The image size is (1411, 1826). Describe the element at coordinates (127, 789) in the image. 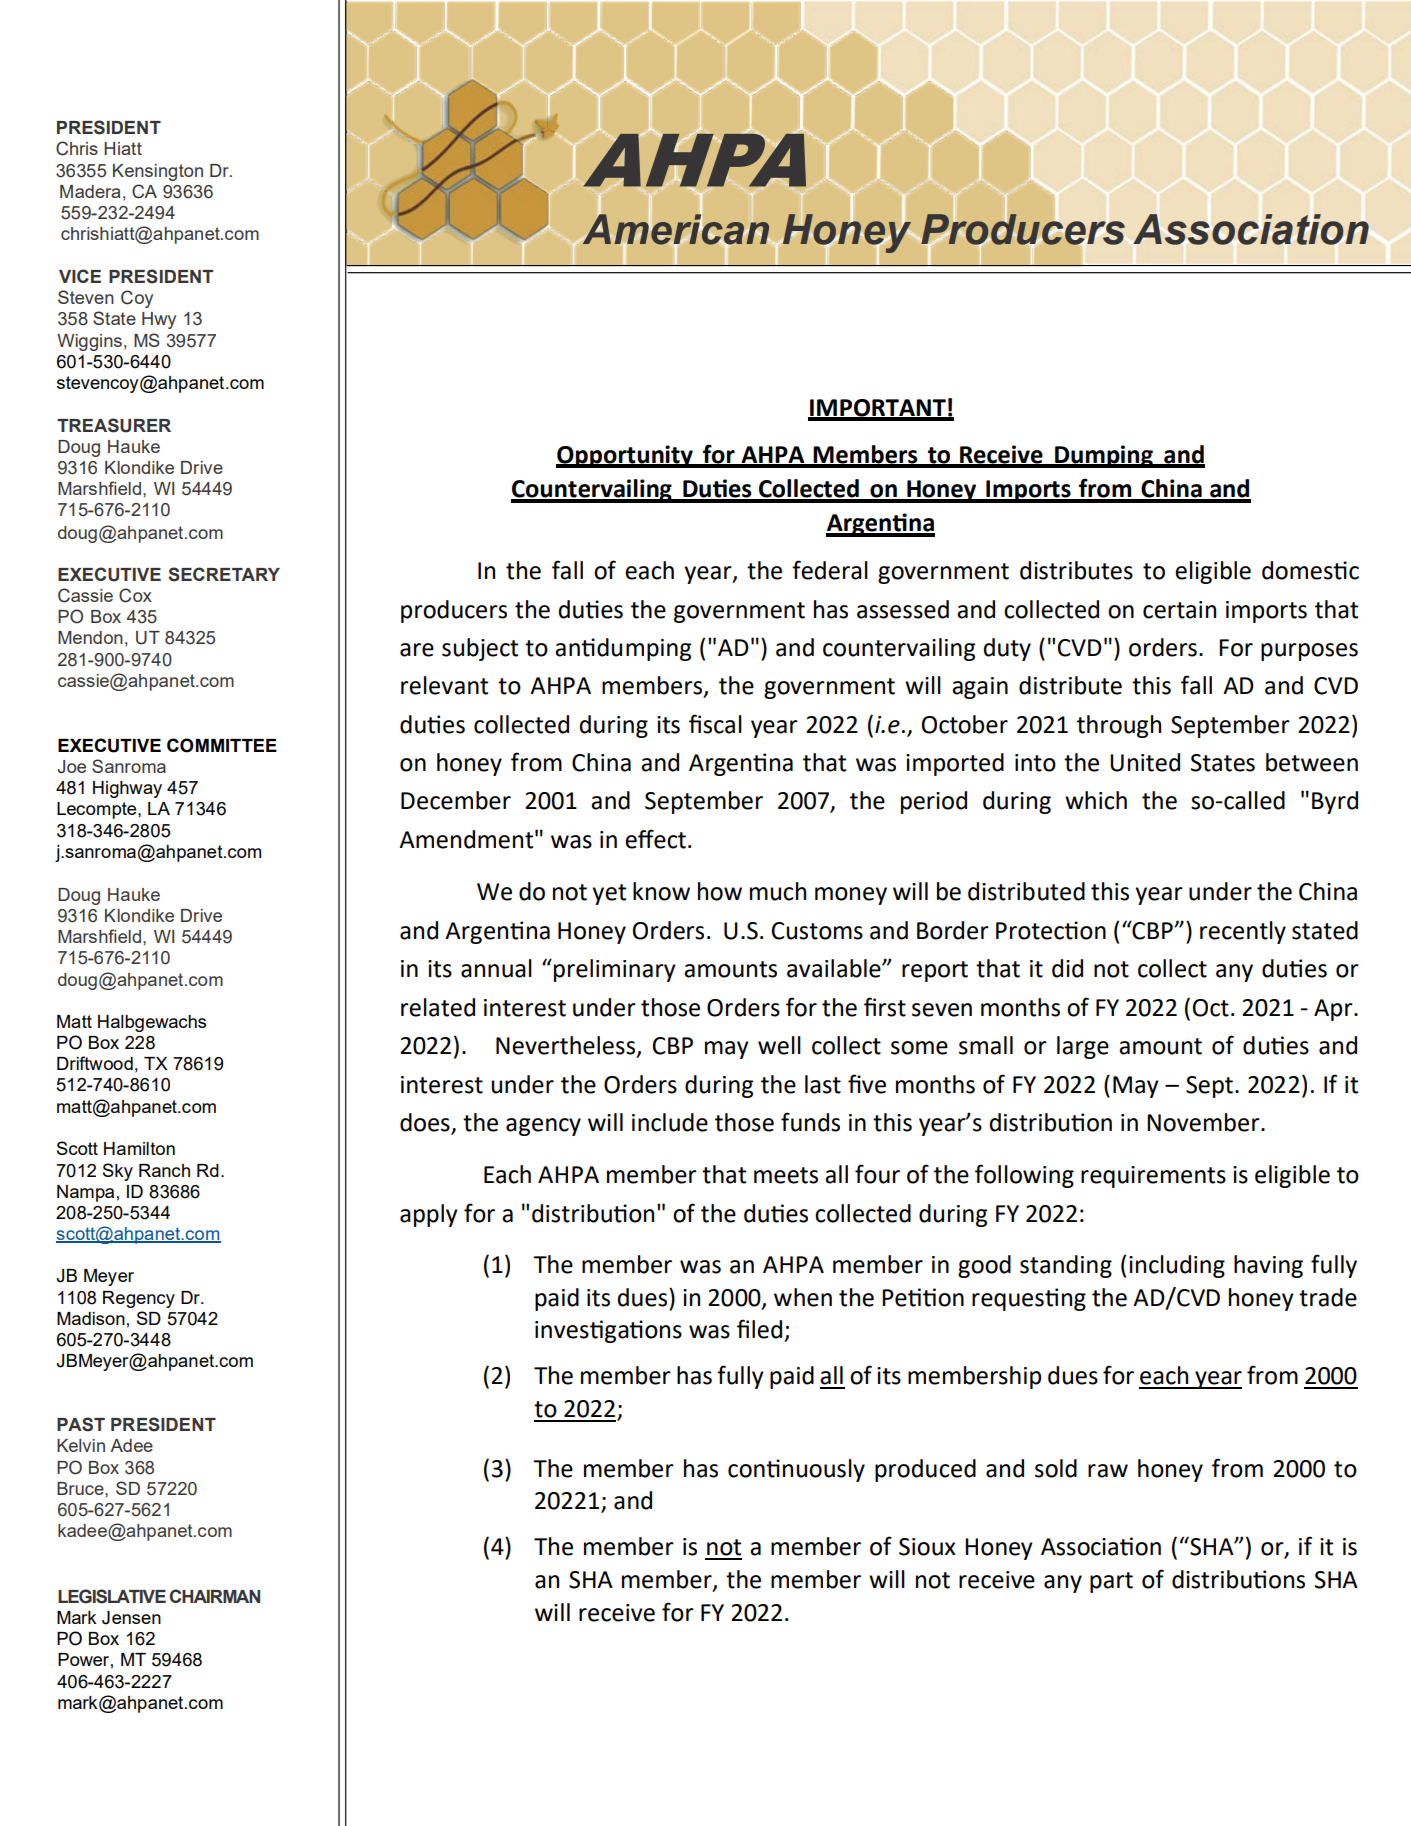

I see `Highway` at that location.
